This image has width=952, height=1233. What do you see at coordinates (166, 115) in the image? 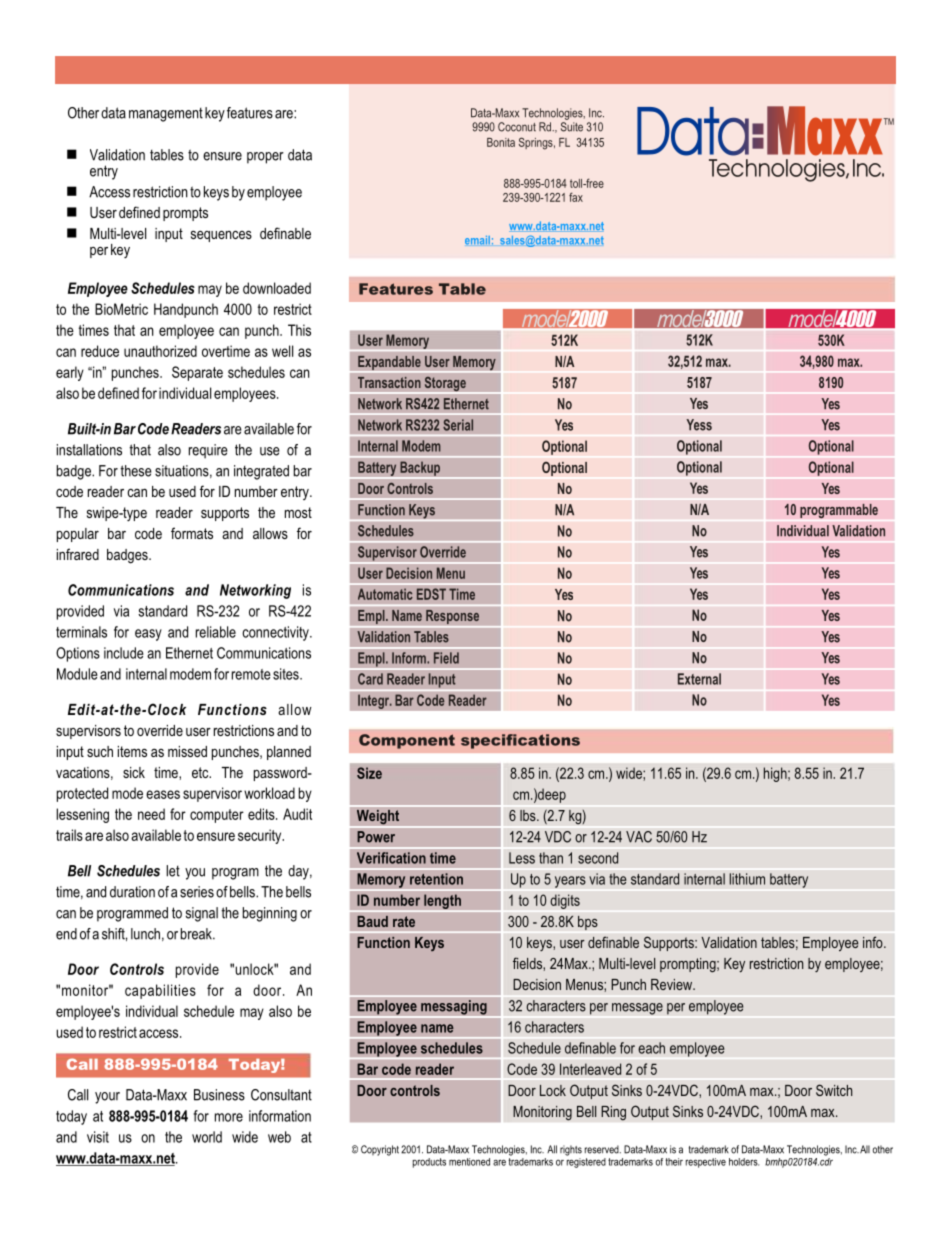
I see `management` at bounding box center [166, 115].
